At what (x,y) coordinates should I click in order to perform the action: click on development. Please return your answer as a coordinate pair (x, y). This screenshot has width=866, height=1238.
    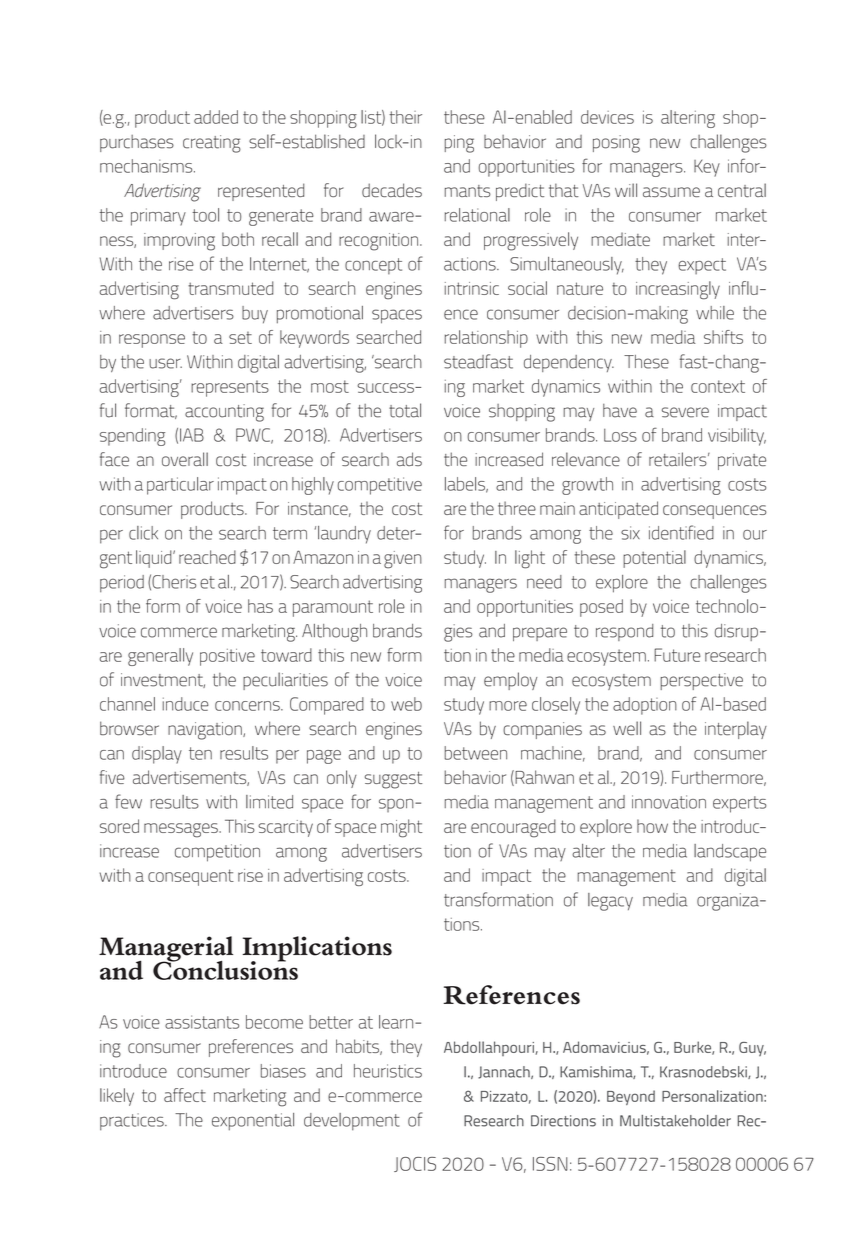
    Looking at the image, I should click on (351, 1122).
